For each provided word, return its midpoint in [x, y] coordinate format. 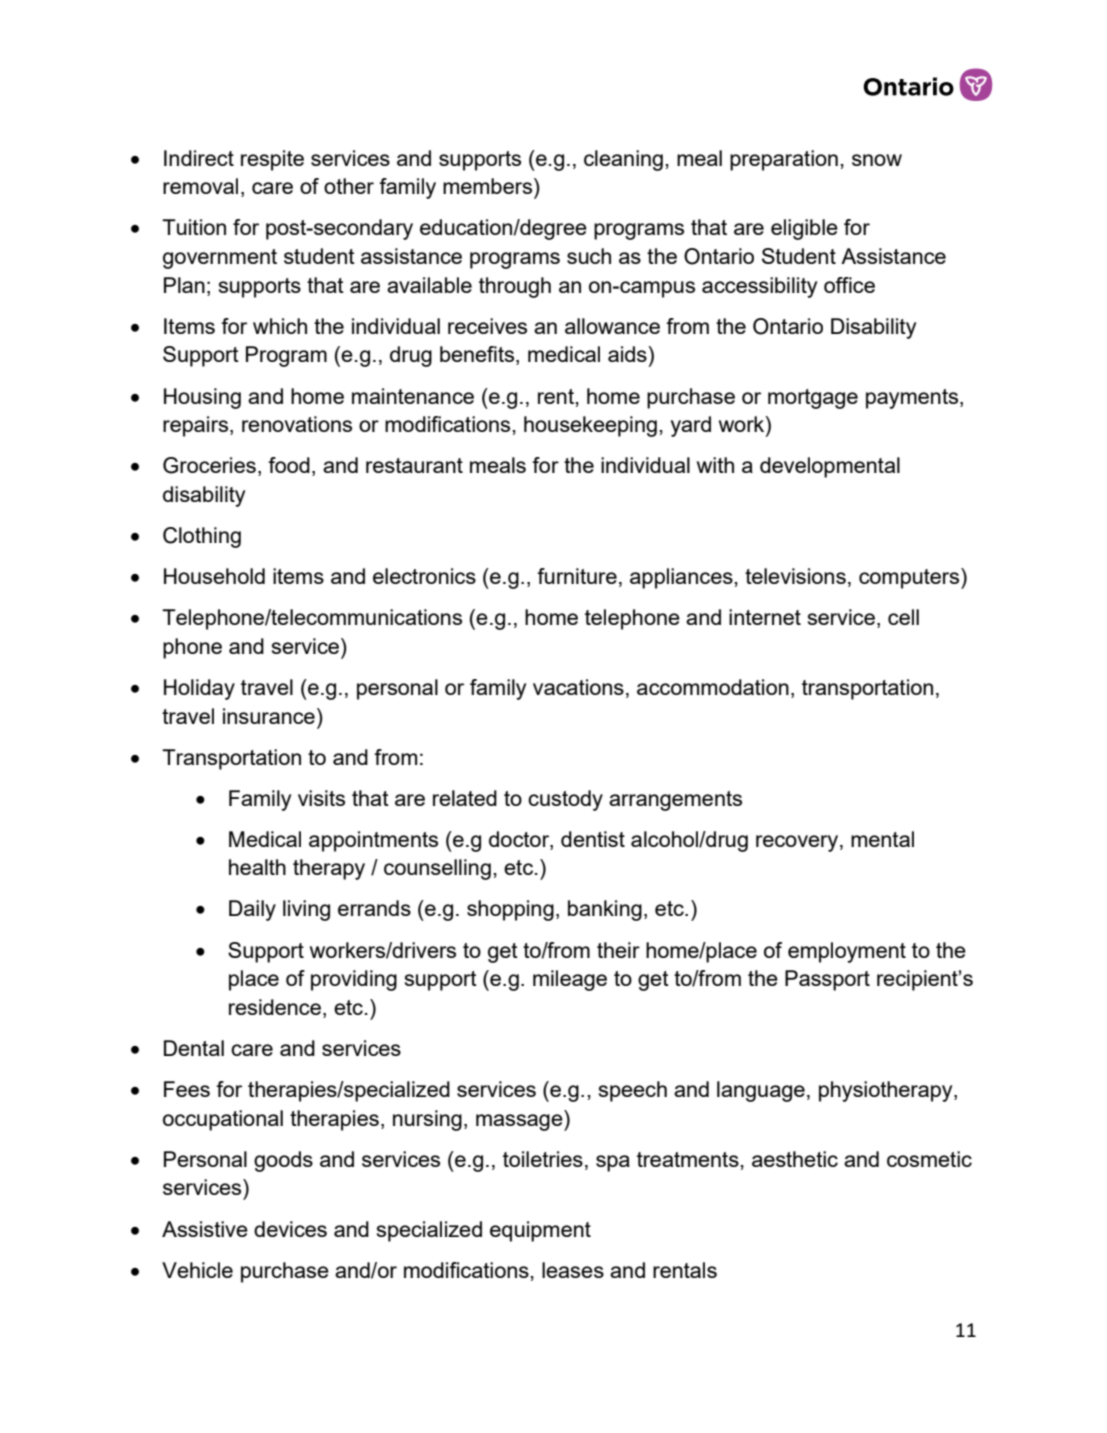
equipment [540, 1231]
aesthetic [795, 1159]
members [489, 186]
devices [290, 1229]
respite [272, 160]
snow [877, 160]
